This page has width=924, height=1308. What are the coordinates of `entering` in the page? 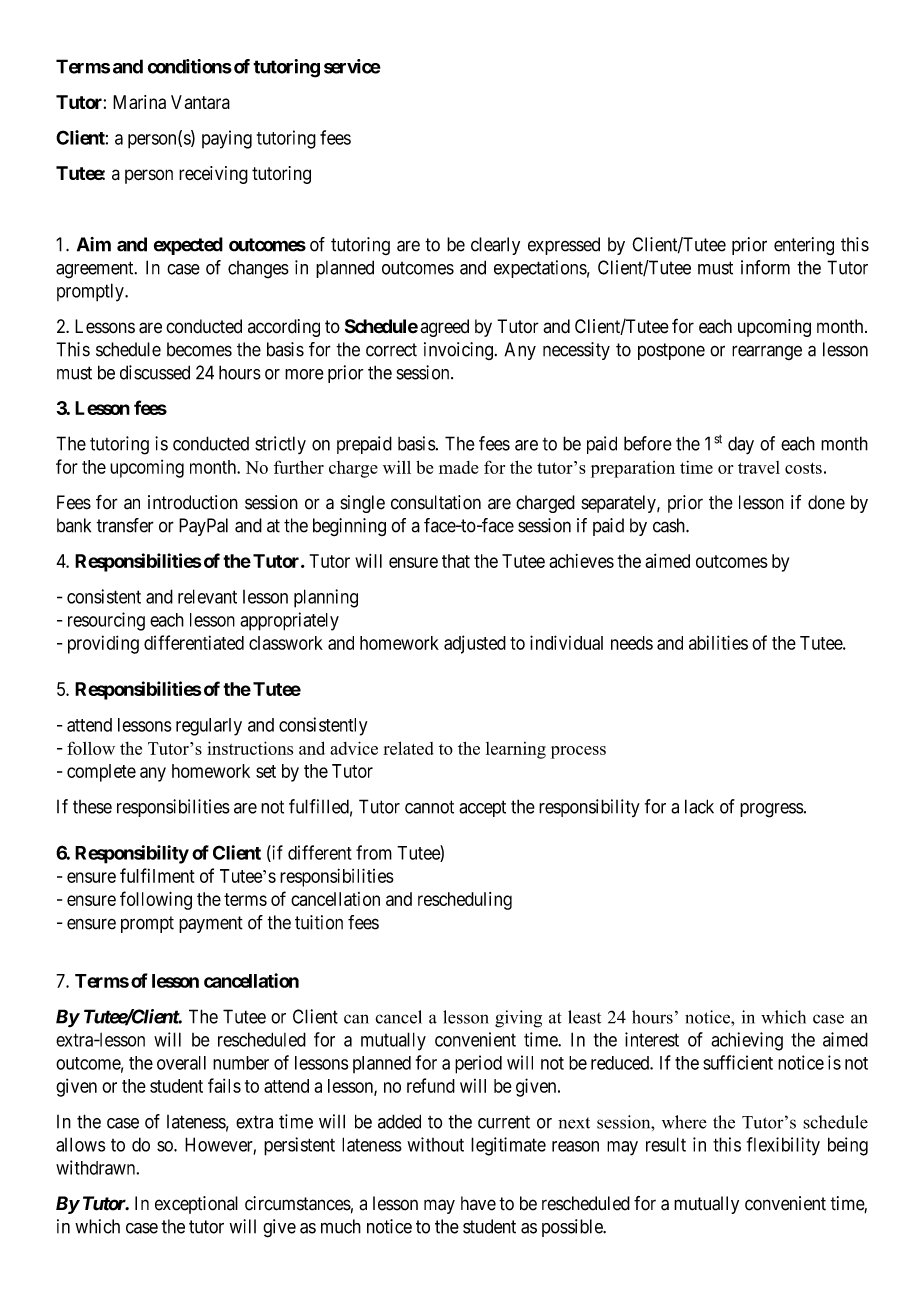 It's located at (804, 246).
